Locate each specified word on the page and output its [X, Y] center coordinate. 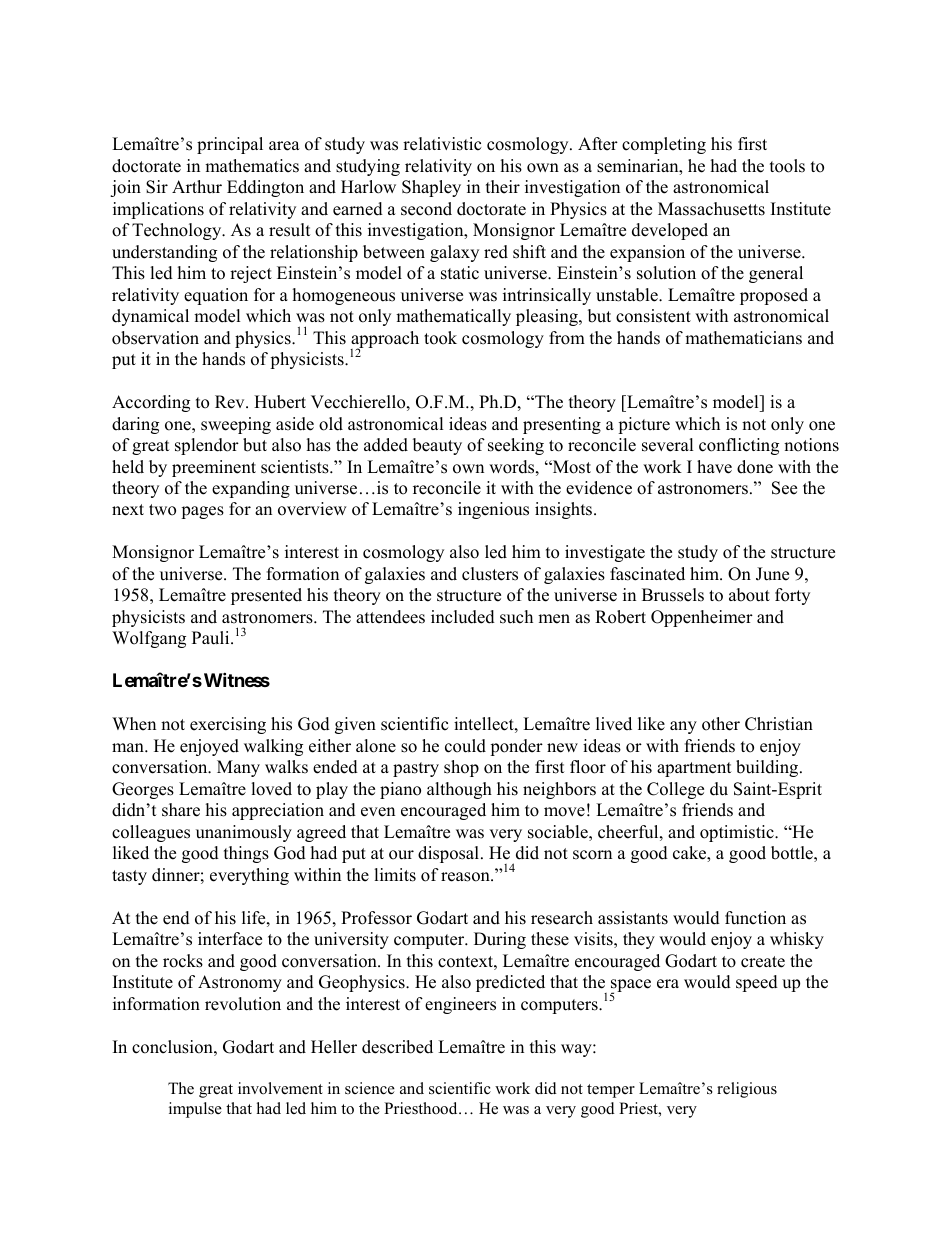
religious [747, 1090]
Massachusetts [711, 209]
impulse [195, 1110]
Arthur [197, 187]
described [397, 1047]
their [503, 187]
